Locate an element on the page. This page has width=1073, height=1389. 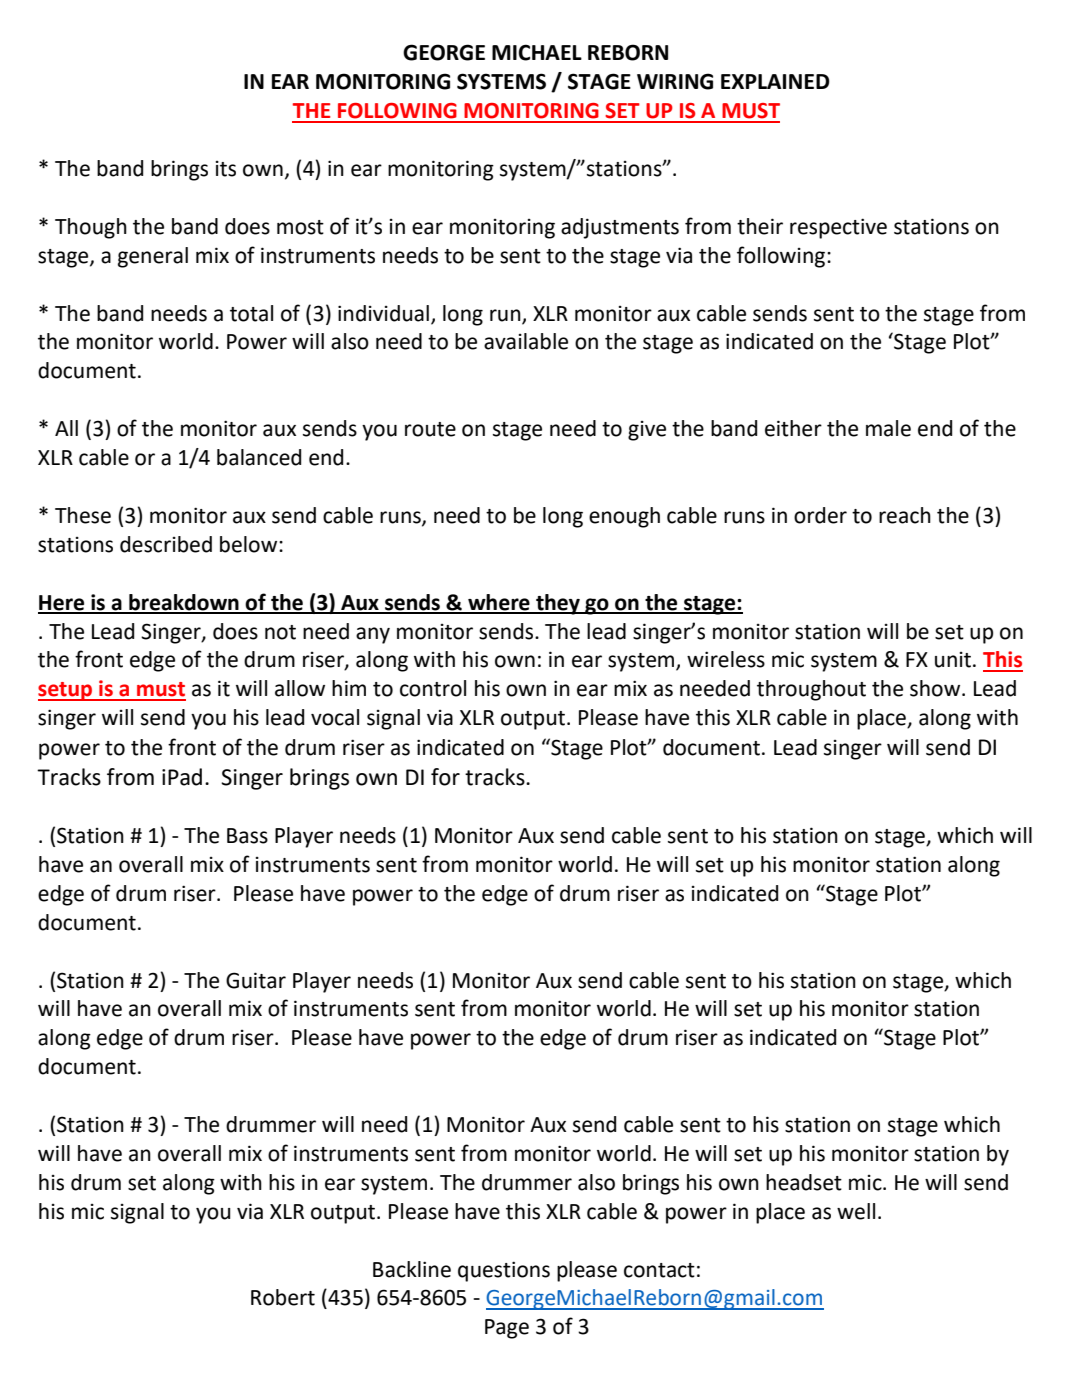
EXPLAINED is located at coordinates (775, 81).
